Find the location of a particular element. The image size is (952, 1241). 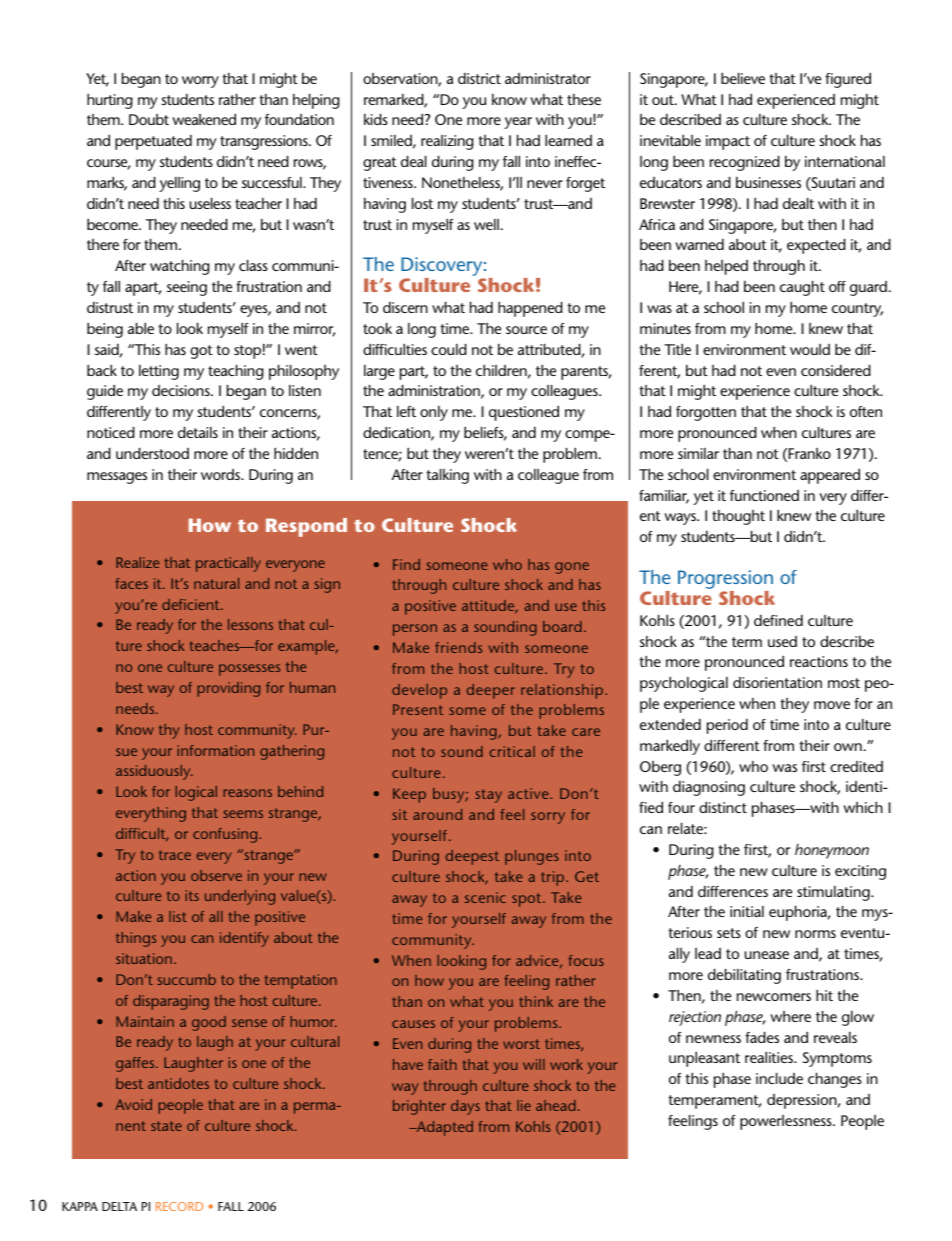

year is located at coordinates (518, 123).
